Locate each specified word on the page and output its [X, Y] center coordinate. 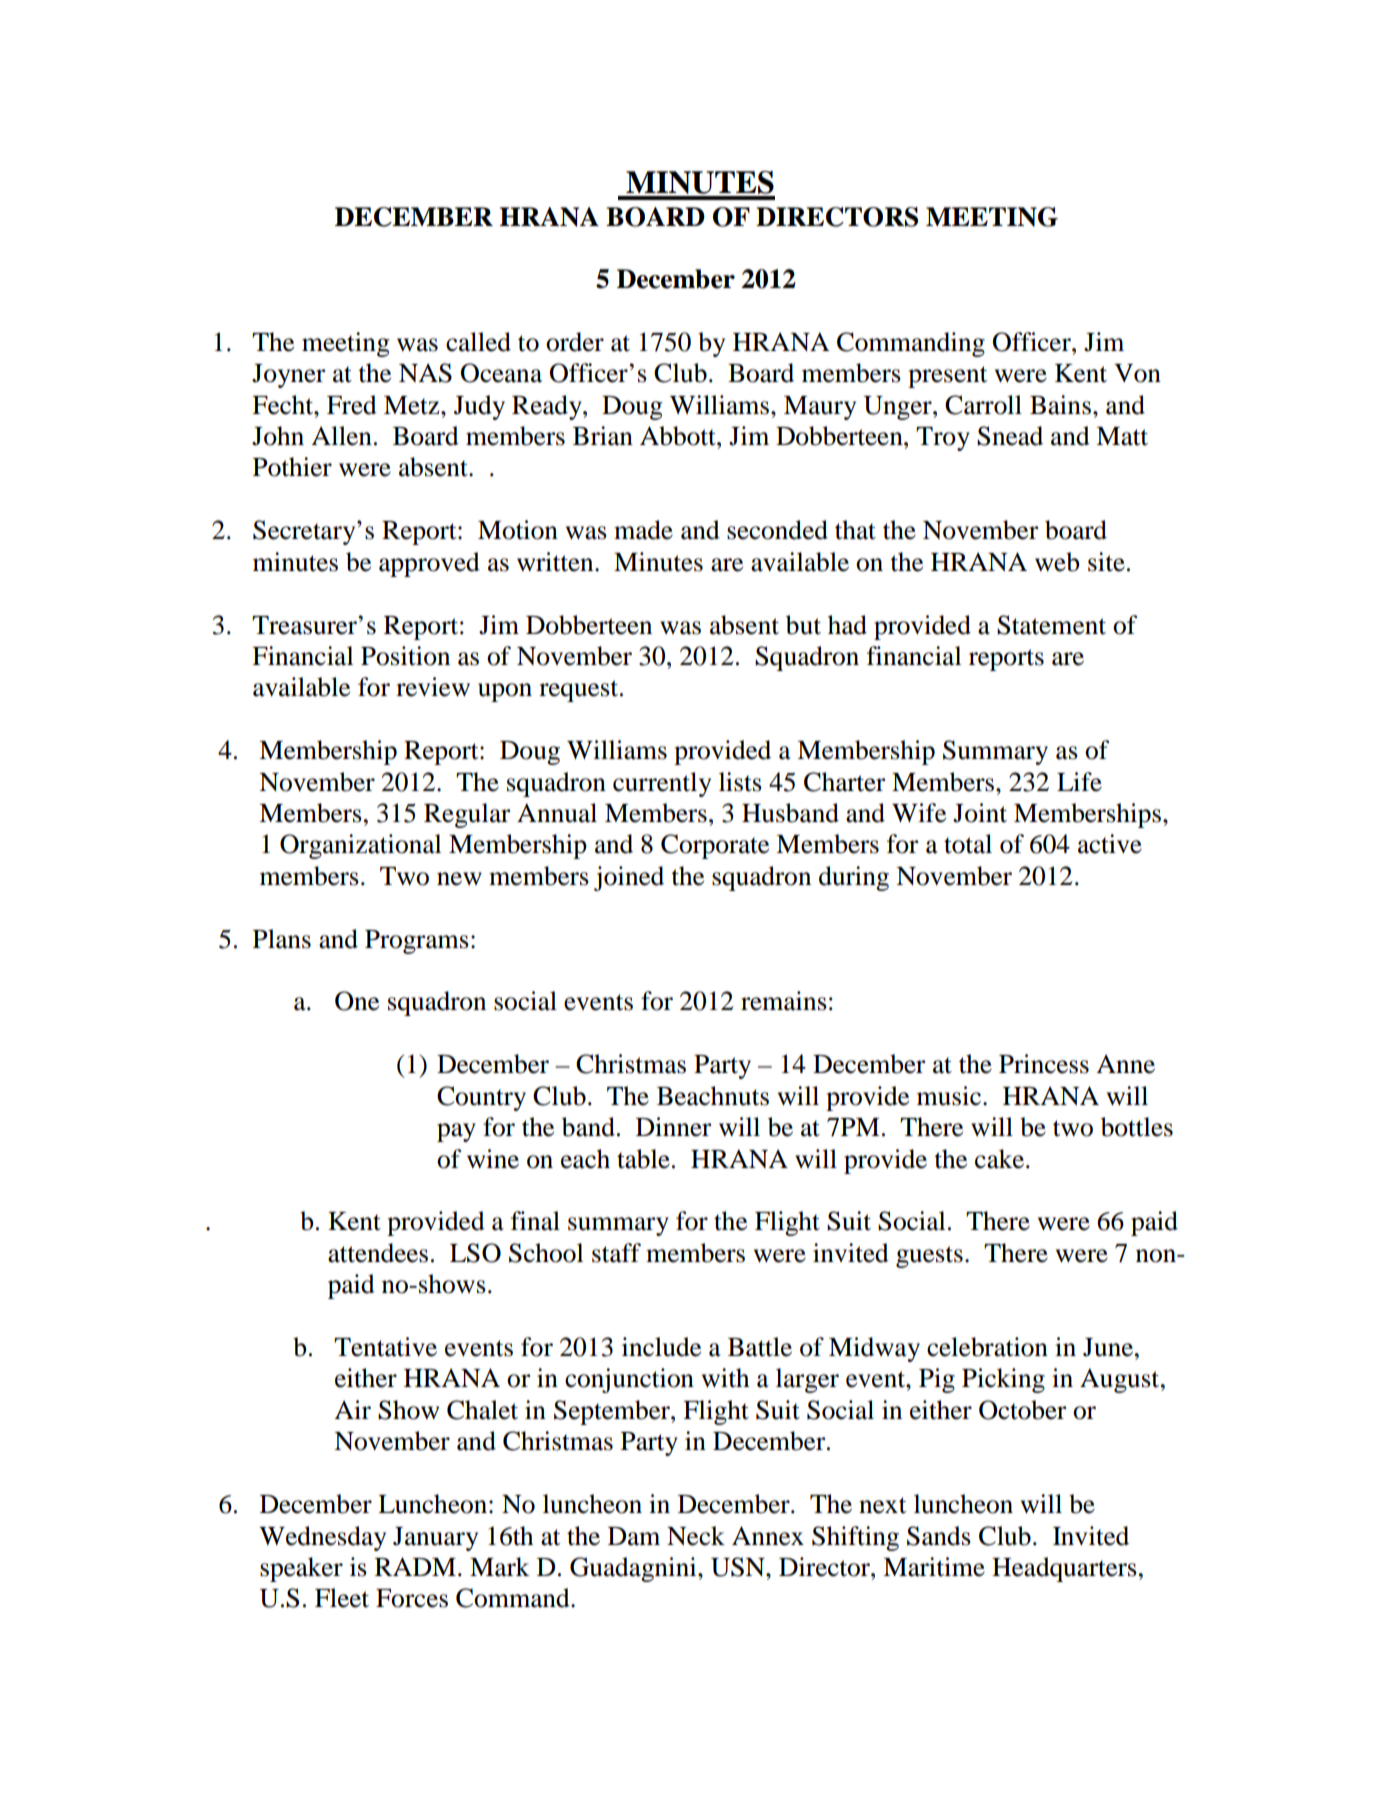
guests [929, 1257]
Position [405, 656]
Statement [1051, 625]
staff [616, 1253]
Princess [1044, 1064]
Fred [352, 405]
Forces [412, 1598]
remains [784, 1001]
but [803, 625]
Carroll [983, 405]
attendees [378, 1253]
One [357, 1001]
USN [739, 1567]
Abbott [679, 436]
